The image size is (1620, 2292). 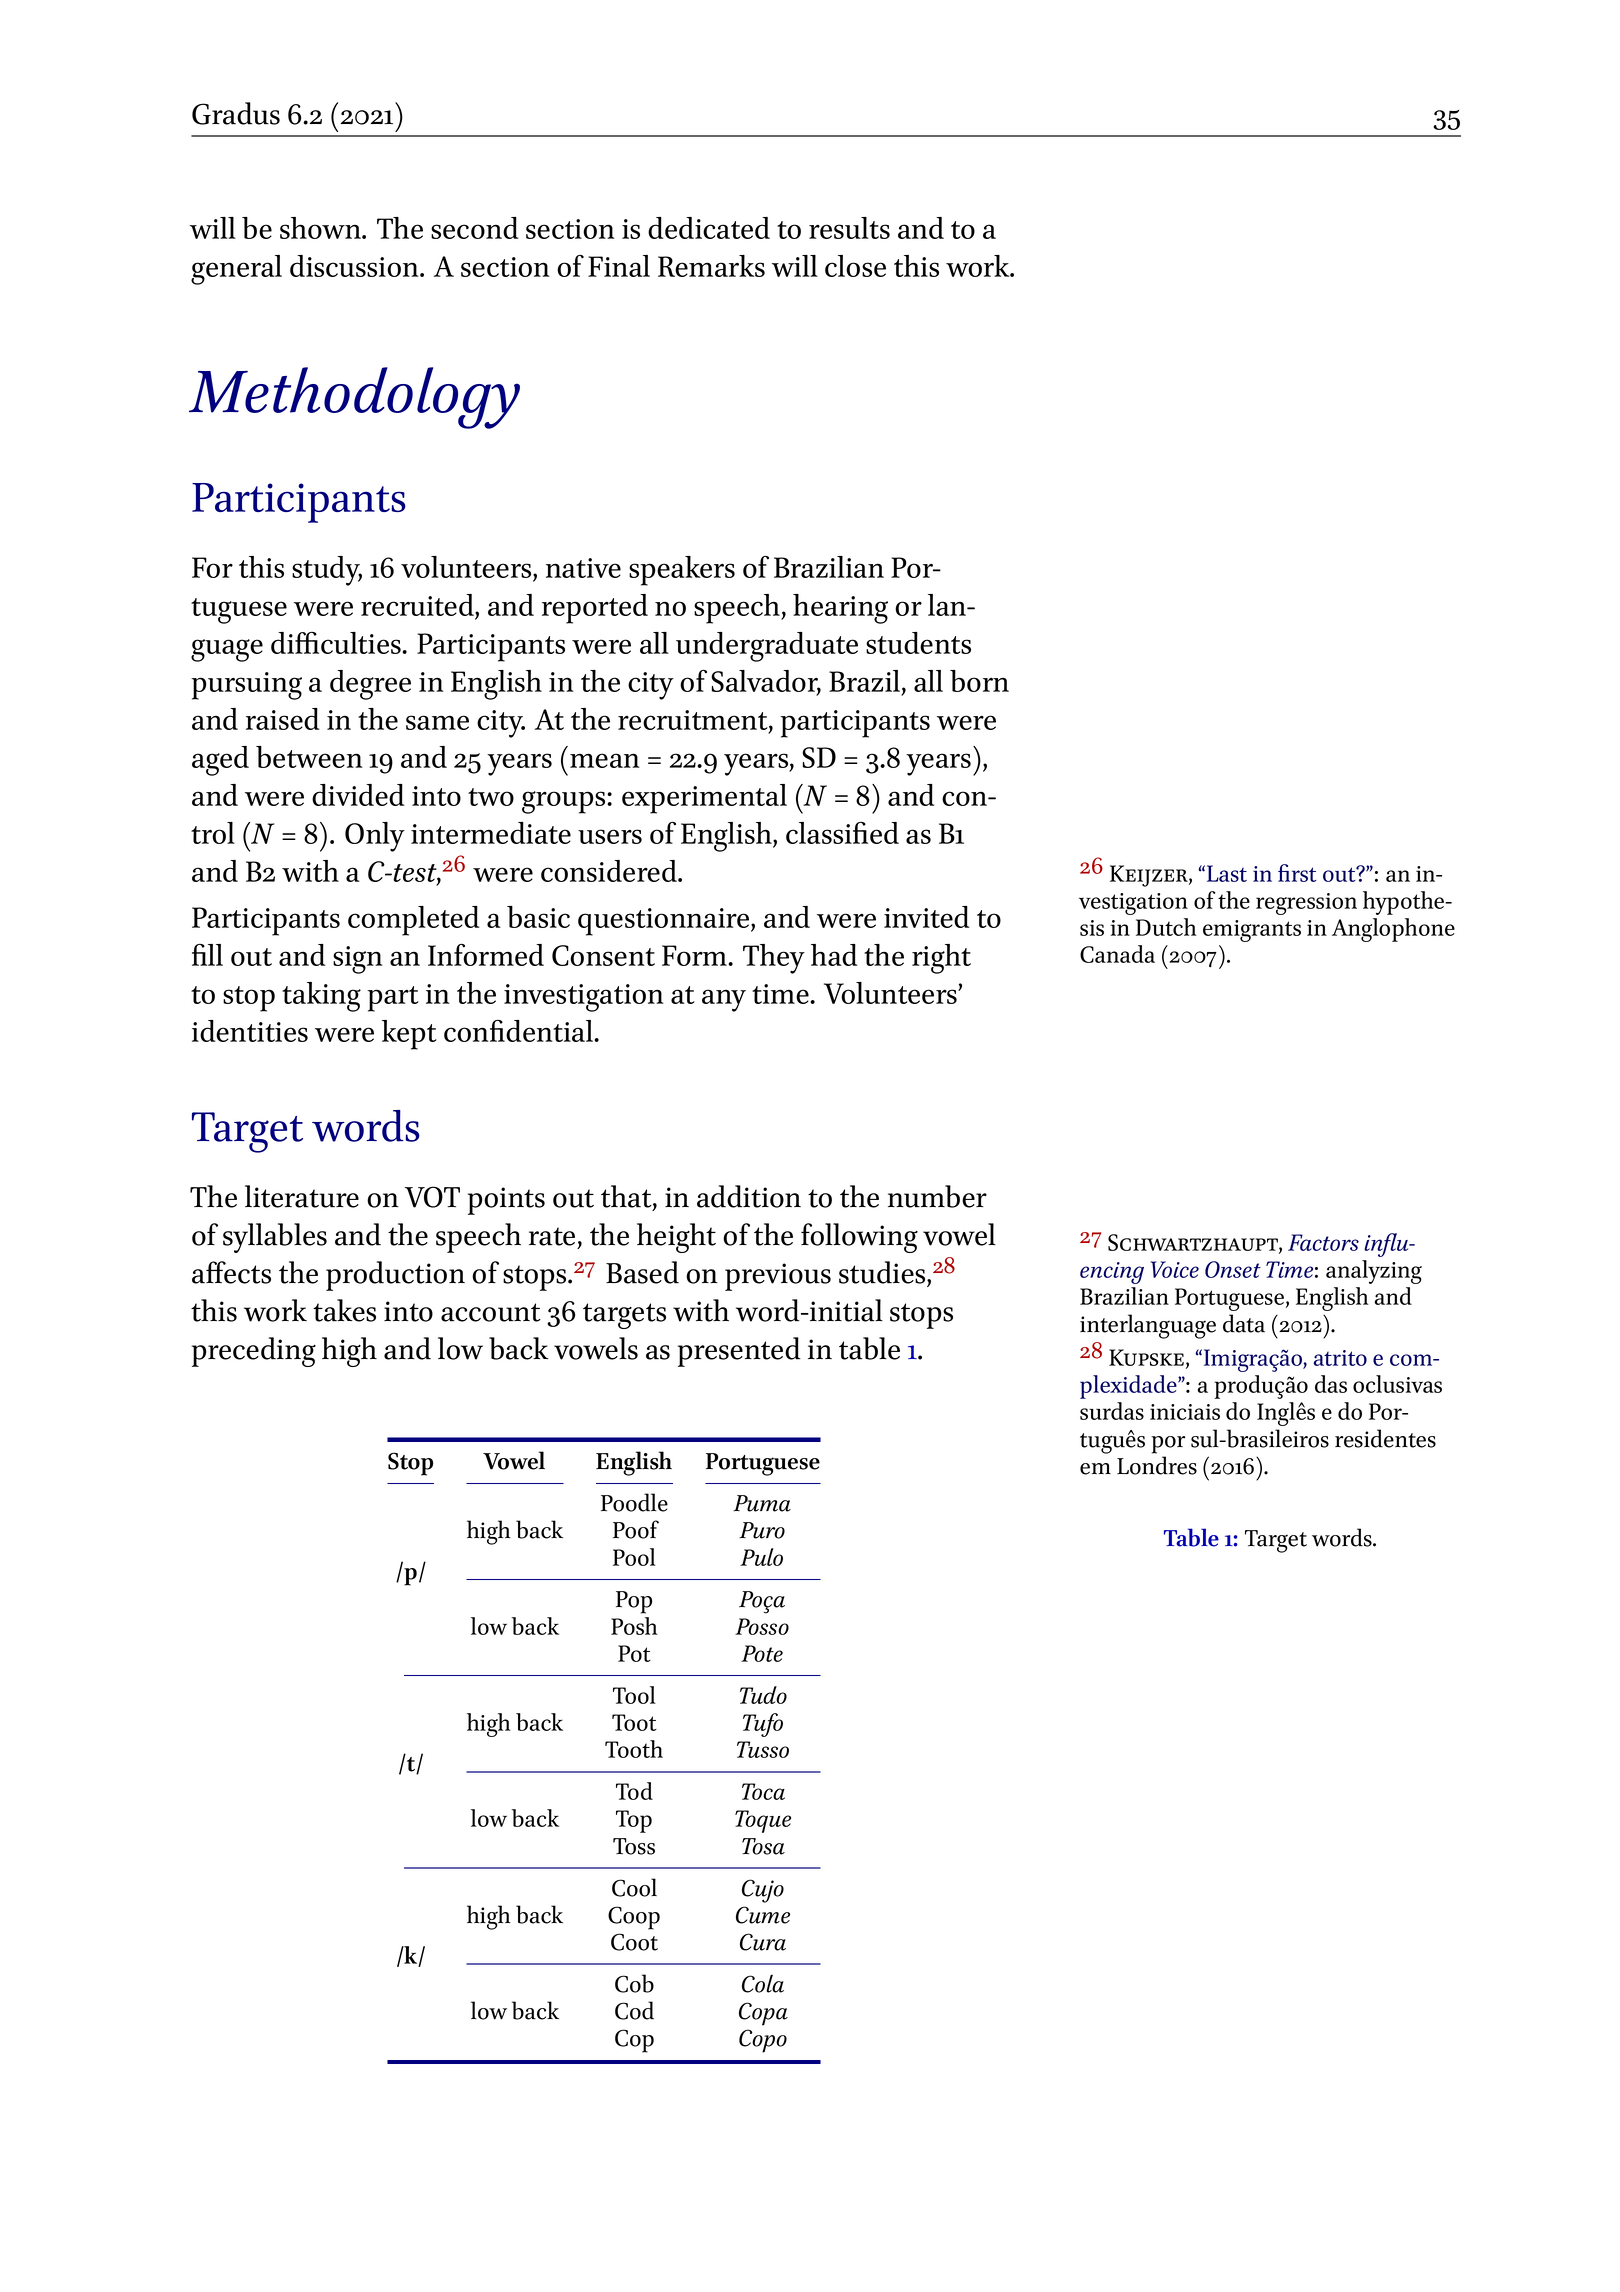 What do you see at coordinates (767, 647) in the page?
I see `undergraduate` at bounding box center [767, 647].
